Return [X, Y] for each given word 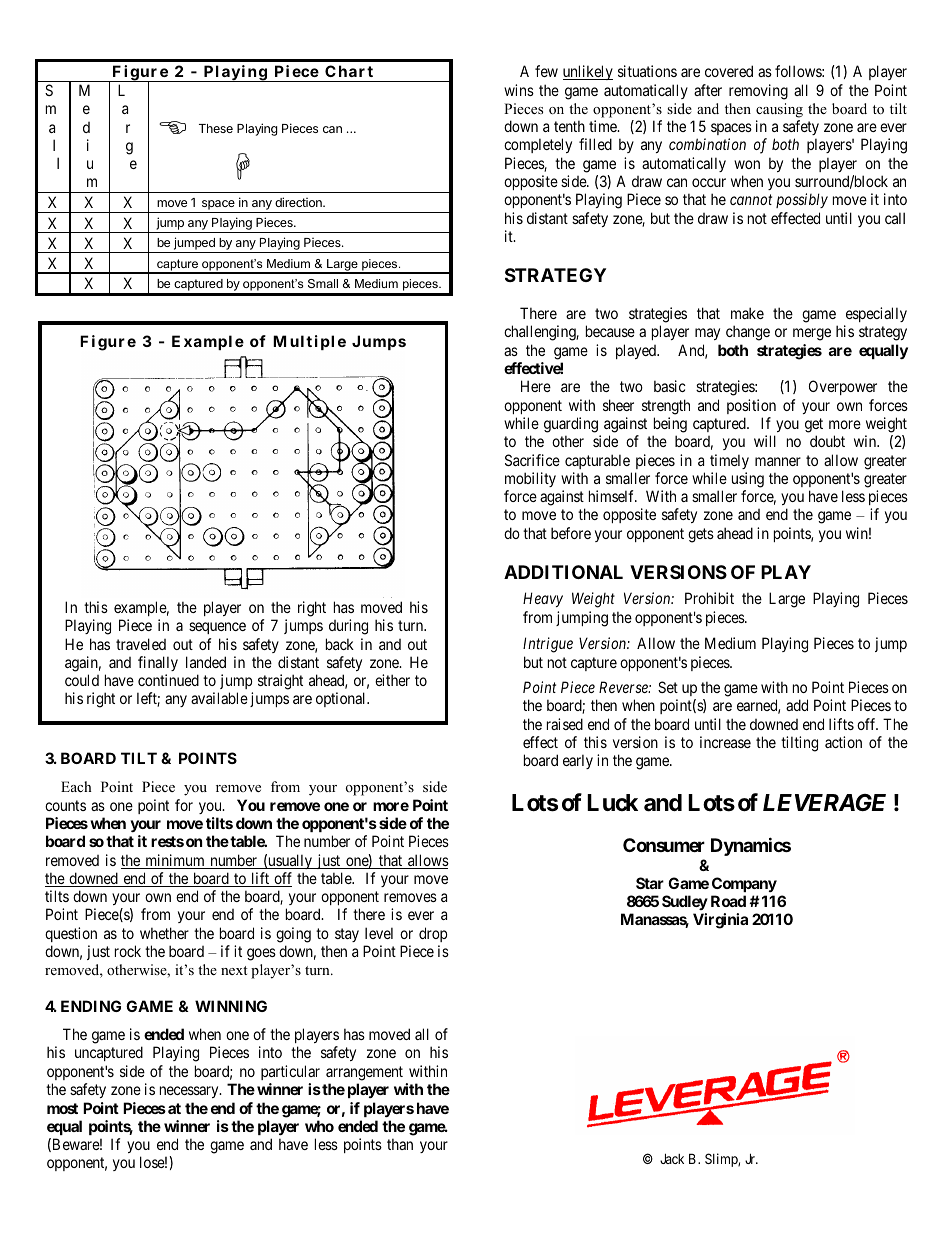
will [765, 441]
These [216, 128]
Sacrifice [532, 460]
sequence [217, 628]
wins [519, 90]
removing [758, 92]
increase [725, 742]
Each [76, 786]
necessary [190, 1092]
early [578, 761]
